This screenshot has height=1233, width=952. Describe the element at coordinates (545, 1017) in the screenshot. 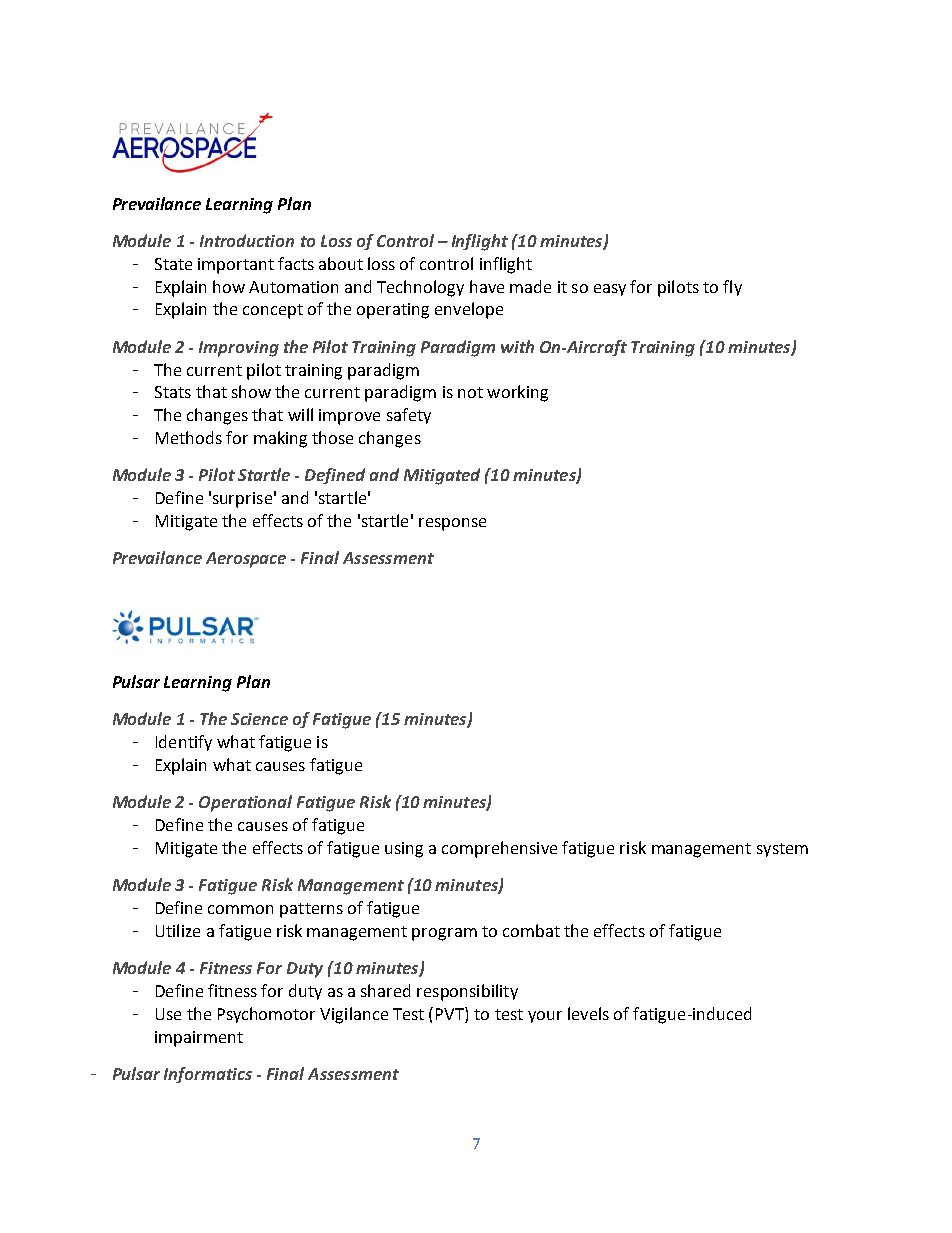

I see `your` at that location.
